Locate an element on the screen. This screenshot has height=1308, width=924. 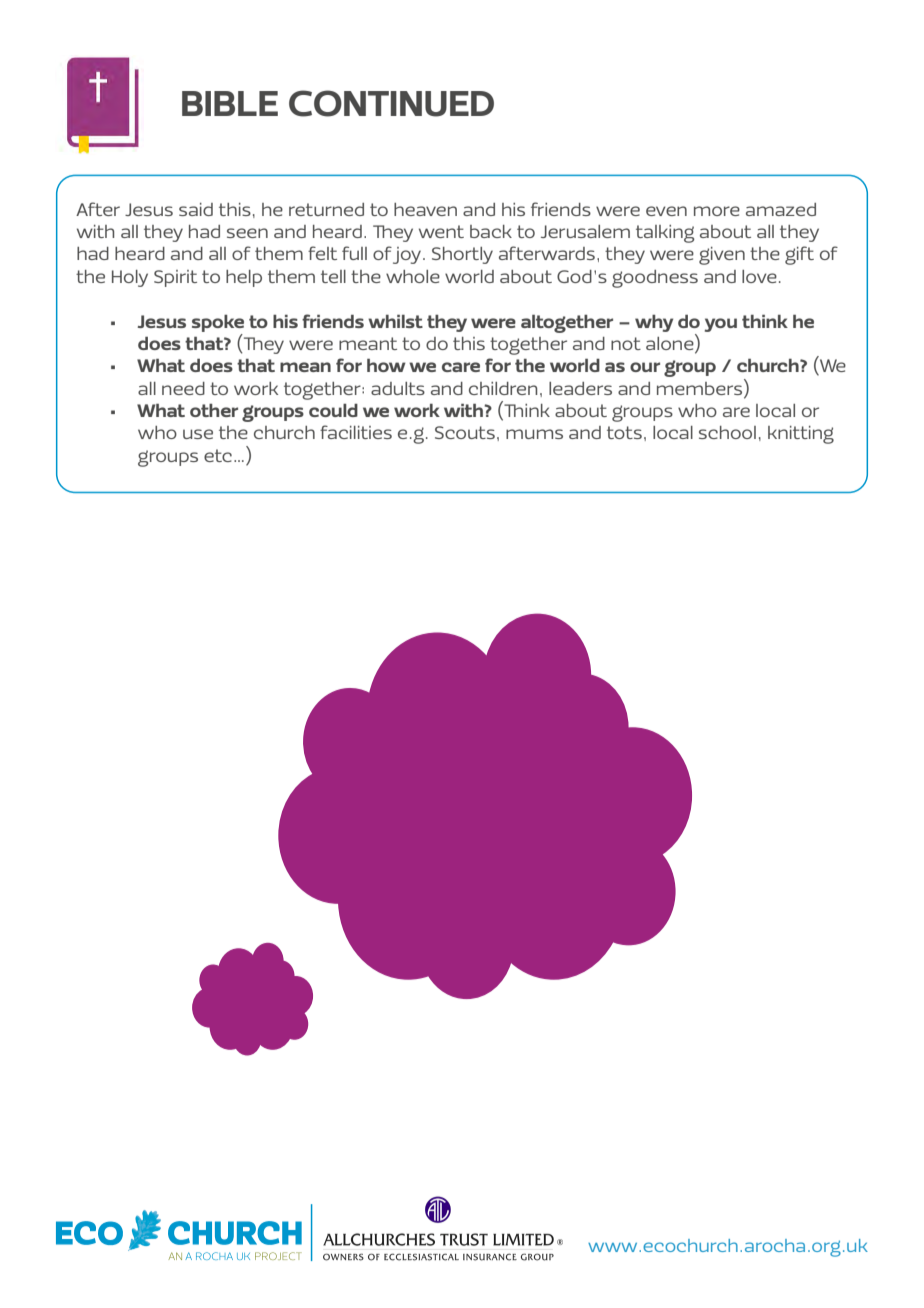
etc is located at coordinates (219, 455).
